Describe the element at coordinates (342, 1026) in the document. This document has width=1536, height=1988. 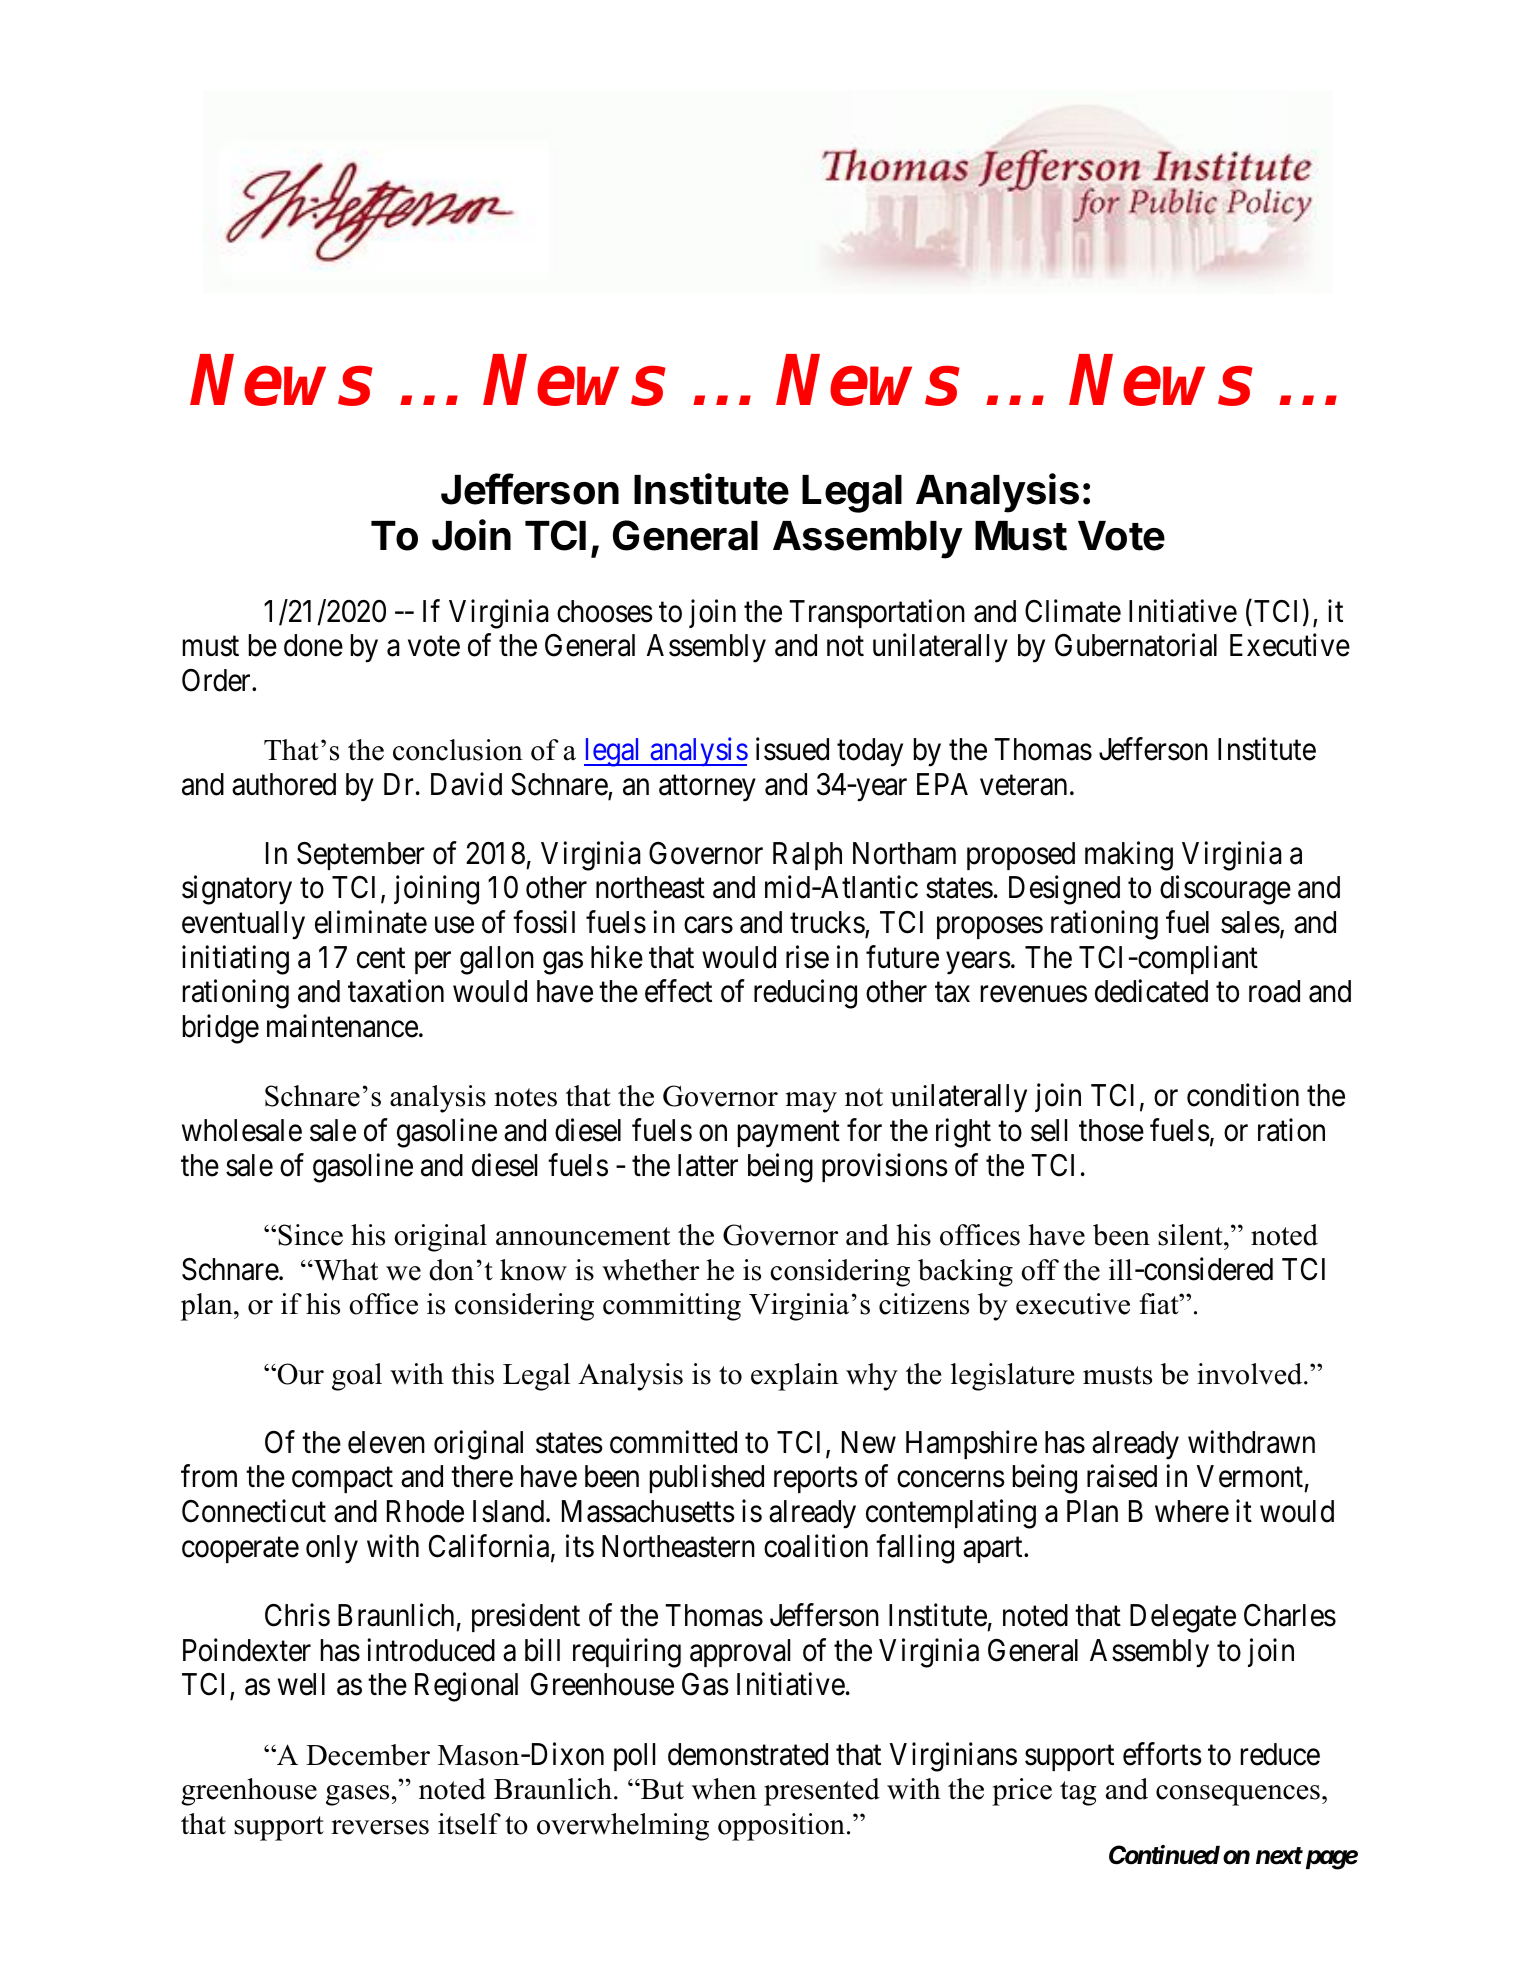
I see `maintenance` at that location.
